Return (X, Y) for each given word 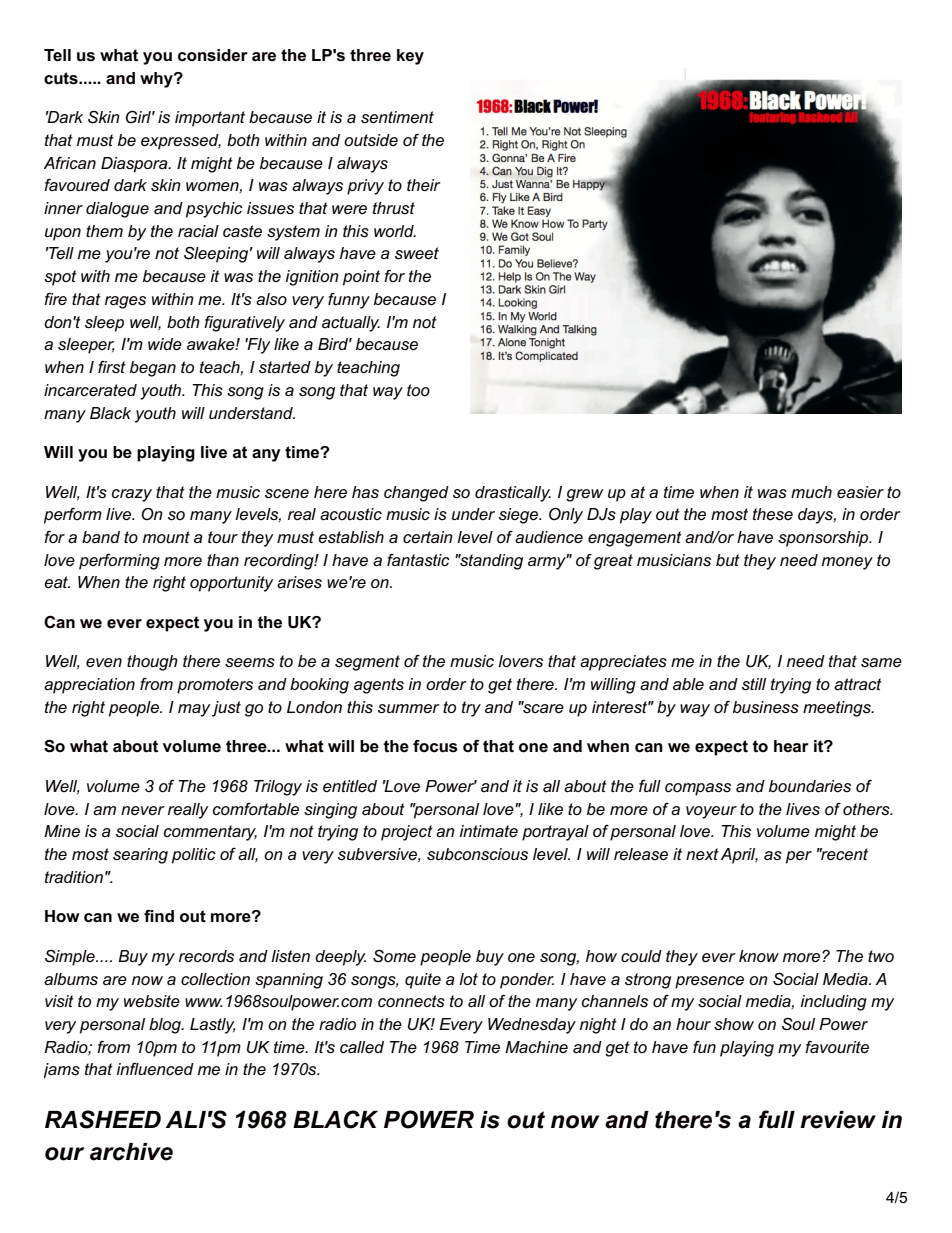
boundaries (810, 786)
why (157, 80)
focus (435, 746)
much (811, 492)
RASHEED (103, 1119)
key (410, 57)
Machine (536, 1047)
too (418, 390)
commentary (210, 833)
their (424, 185)
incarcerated (90, 390)
